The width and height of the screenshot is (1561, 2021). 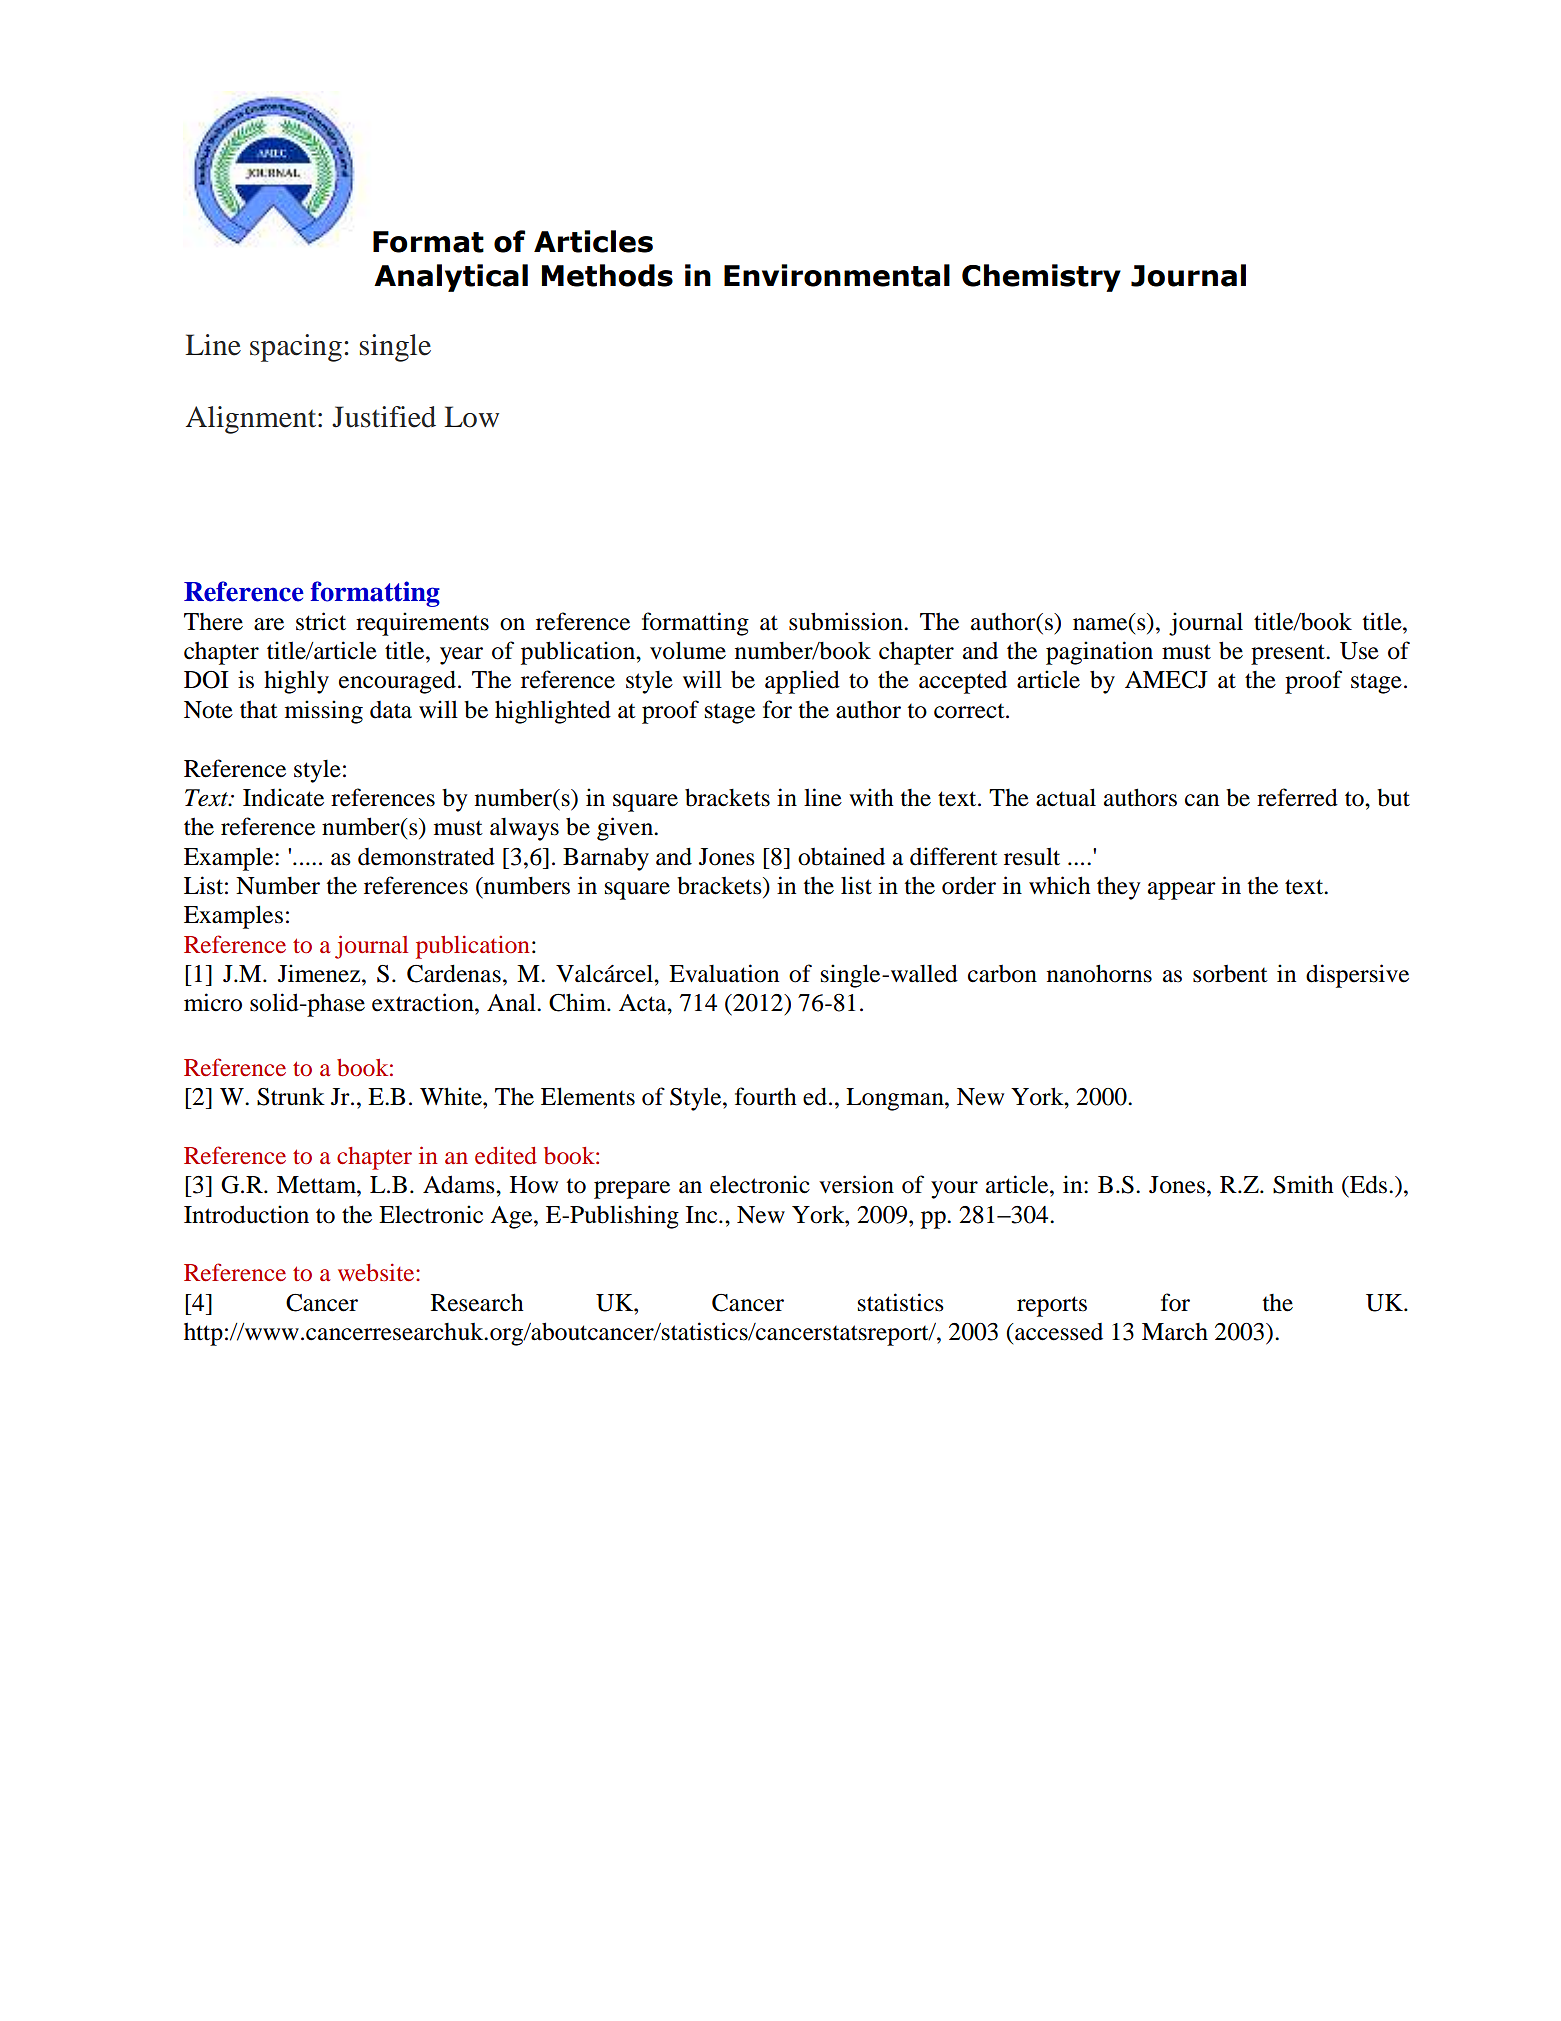 What do you see at coordinates (847, 621) in the screenshot?
I see `submission` at bounding box center [847, 621].
